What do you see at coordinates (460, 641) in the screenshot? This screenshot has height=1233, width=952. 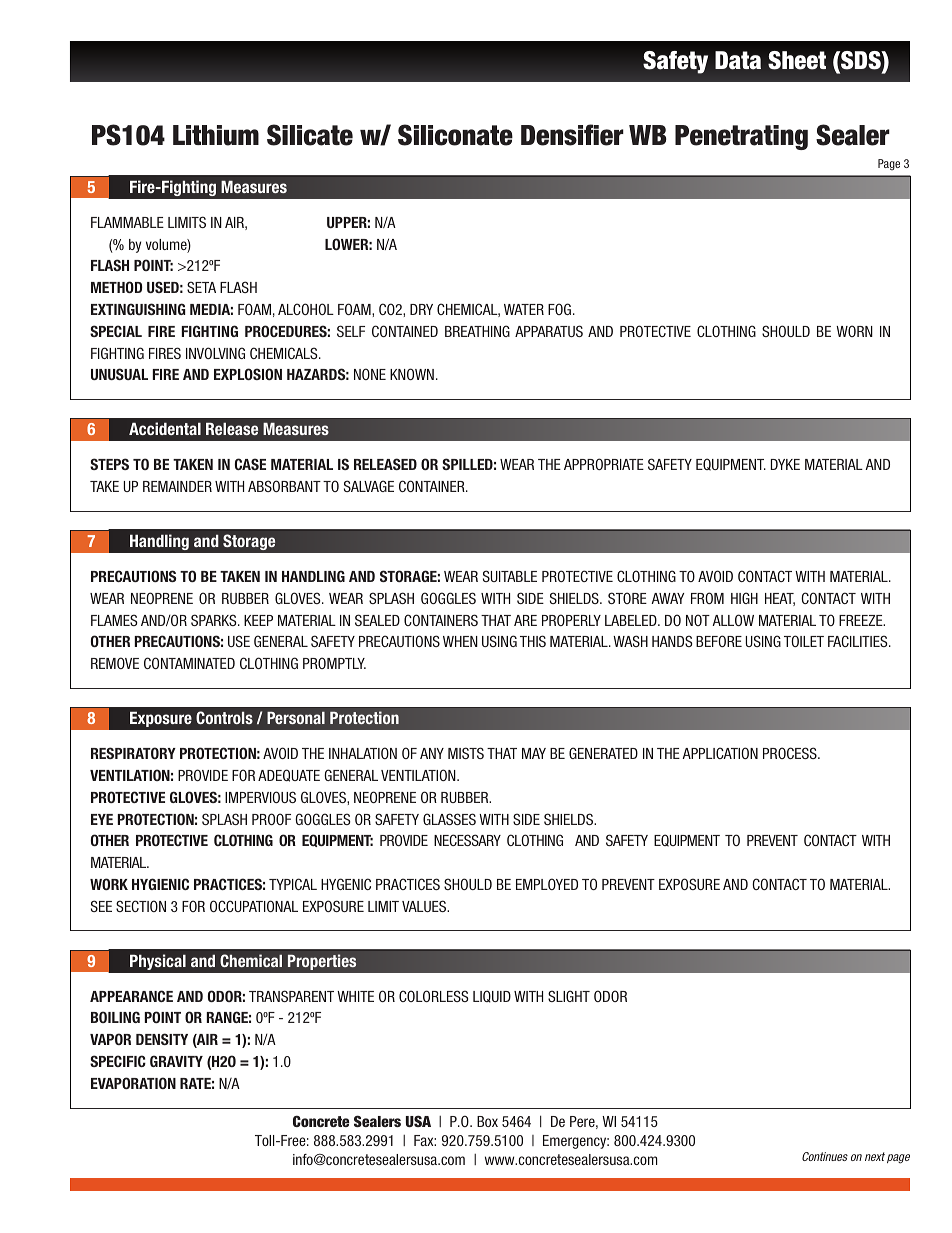 I see `WHEN` at bounding box center [460, 641].
